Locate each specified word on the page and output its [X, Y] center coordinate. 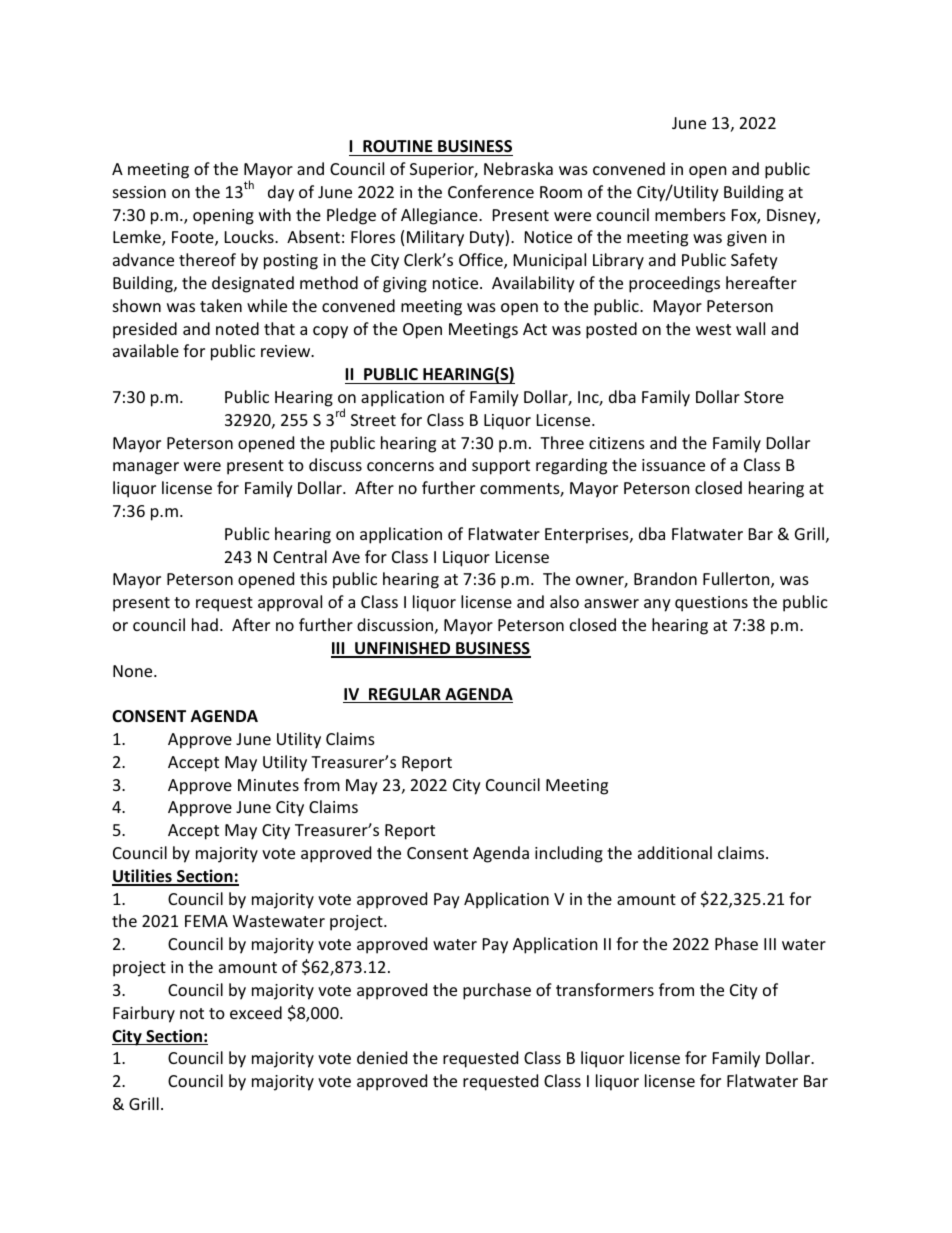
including [569, 854]
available [146, 350]
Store [764, 397]
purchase [497, 991]
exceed [256, 1012]
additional [675, 852]
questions [711, 604]
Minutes [268, 785]
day [281, 193]
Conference [491, 191]
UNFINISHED [403, 649]
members [690, 214]
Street [373, 420]
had [205, 624]
